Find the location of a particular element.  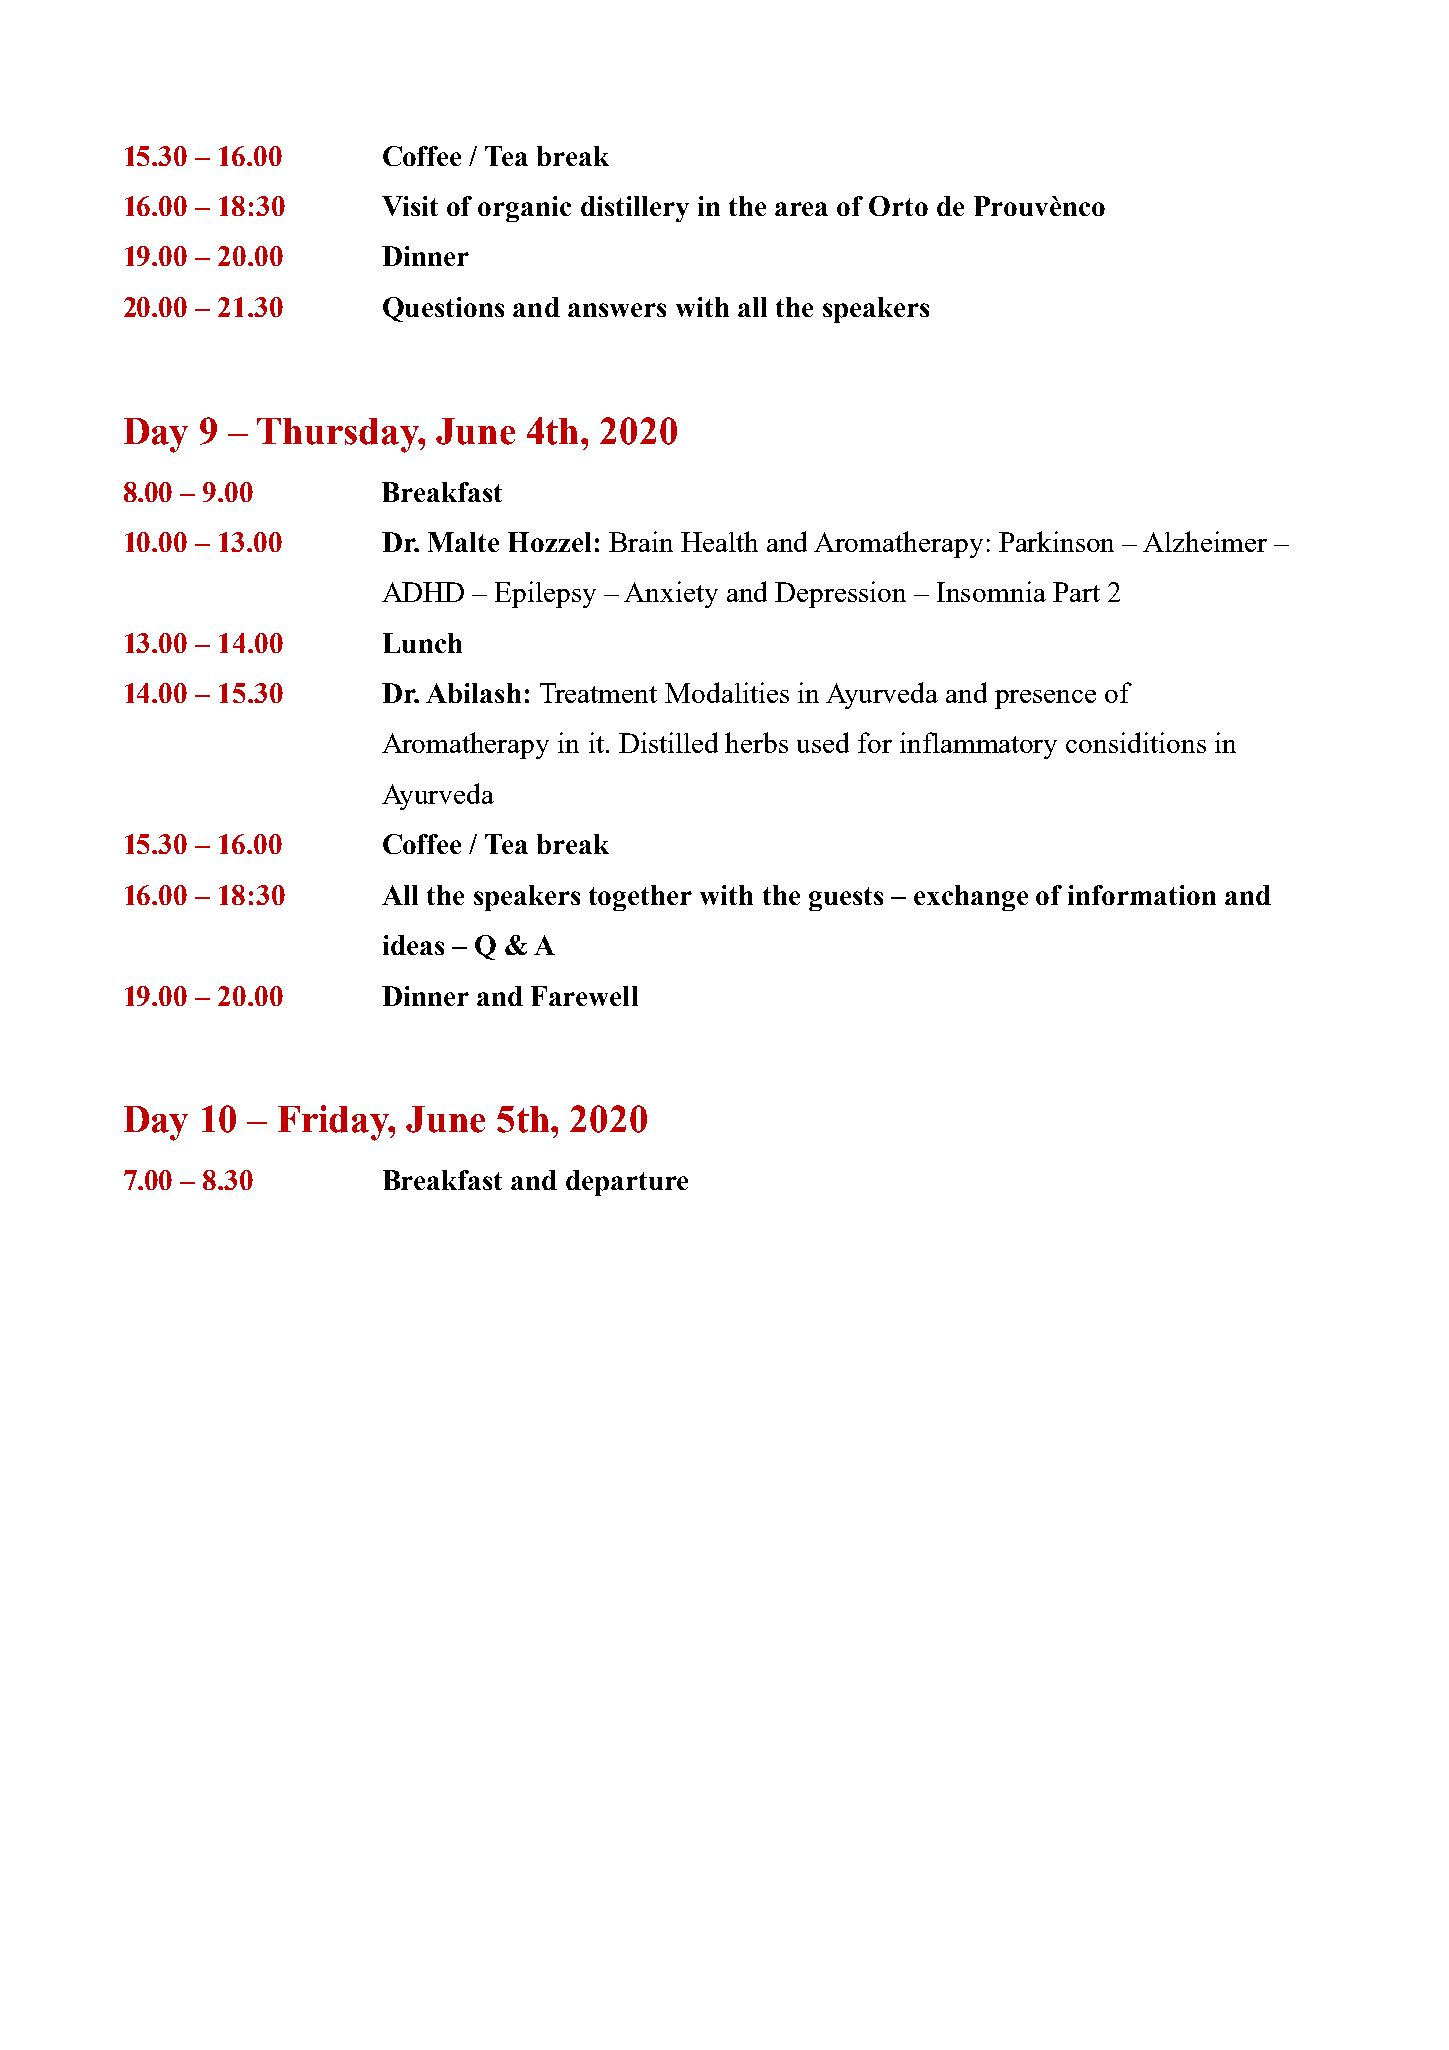

Depression is located at coordinates (840, 594).
